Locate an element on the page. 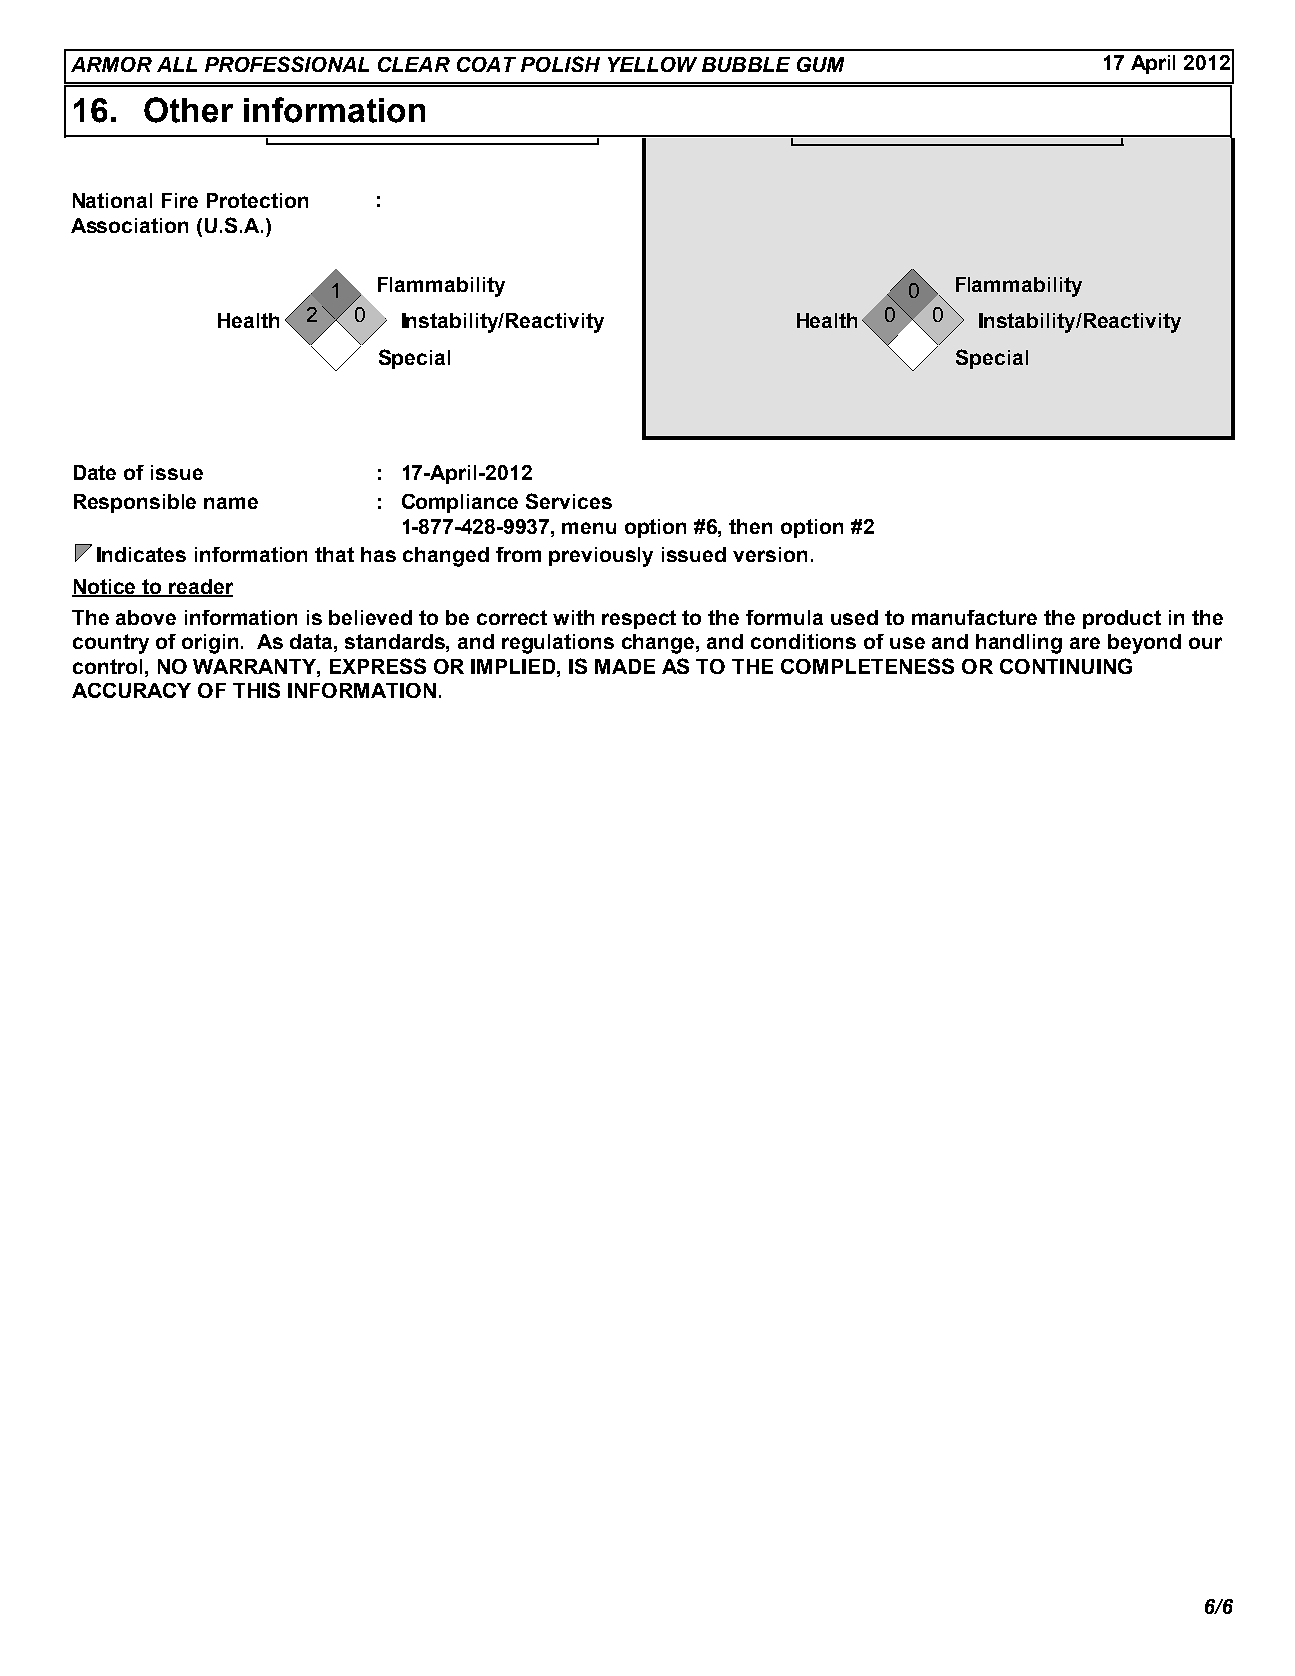  BUBBLE is located at coordinates (746, 64).
